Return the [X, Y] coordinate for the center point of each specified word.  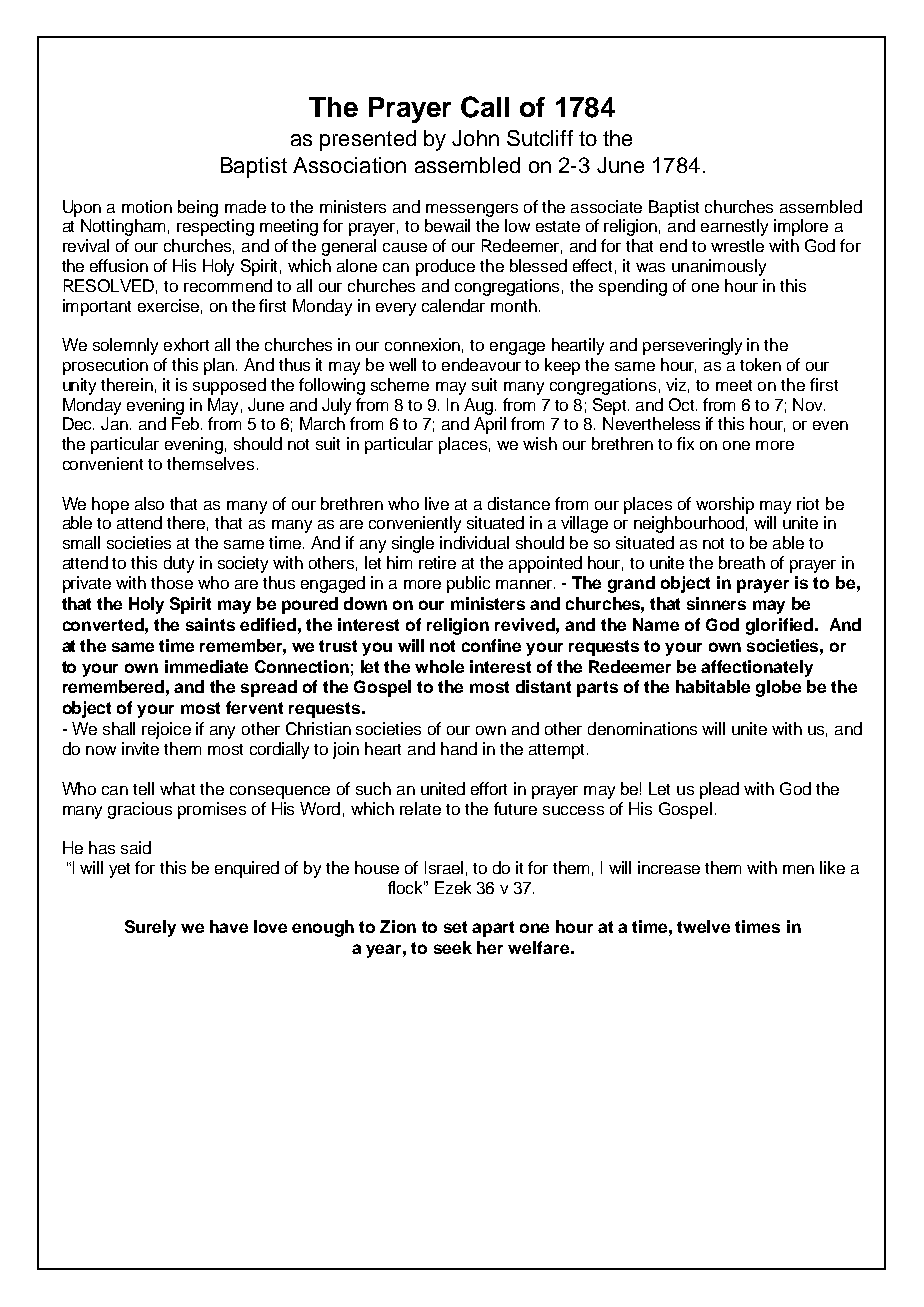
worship [725, 505]
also [149, 503]
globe [778, 688]
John [475, 138]
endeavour [481, 364]
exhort [186, 344]
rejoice [166, 730]
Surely [150, 928]
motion [147, 206]
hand [459, 748]
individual [474, 542]
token [760, 364]
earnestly [734, 227]
